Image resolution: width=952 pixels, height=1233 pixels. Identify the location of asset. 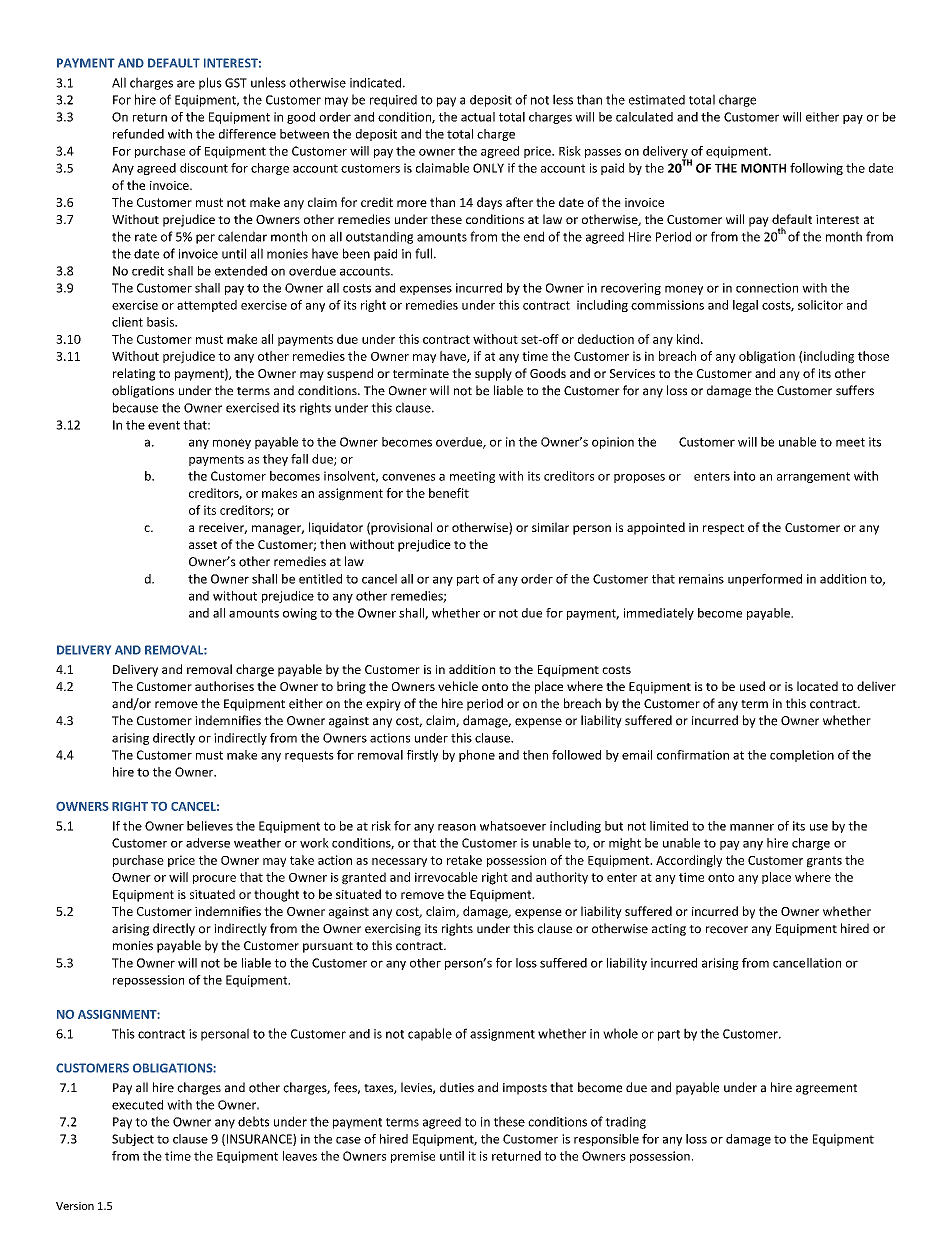
(203, 545).
